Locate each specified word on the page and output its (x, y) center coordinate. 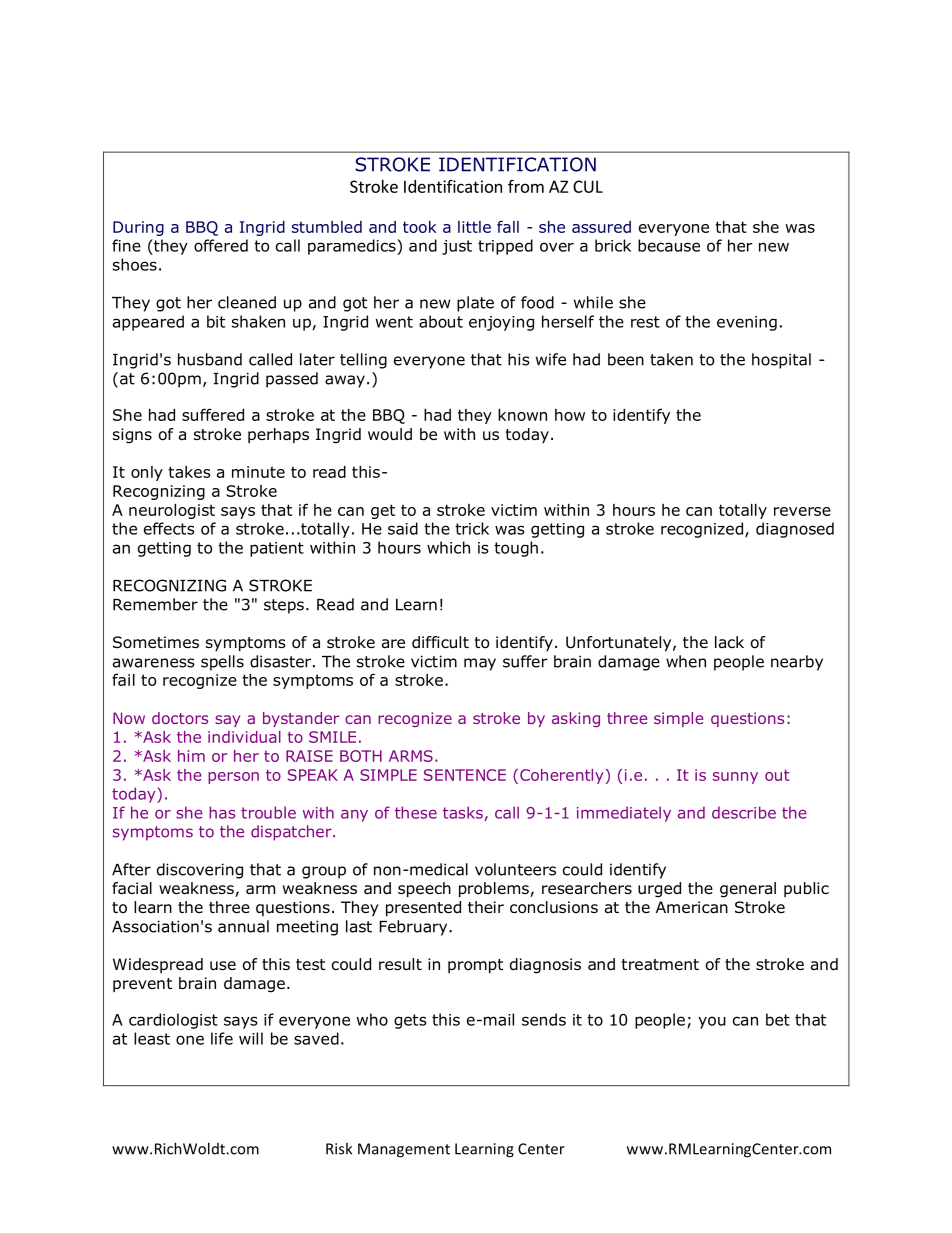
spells (222, 663)
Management (404, 1150)
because (669, 245)
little (474, 227)
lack (729, 642)
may (480, 664)
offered (221, 245)
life (222, 1038)
